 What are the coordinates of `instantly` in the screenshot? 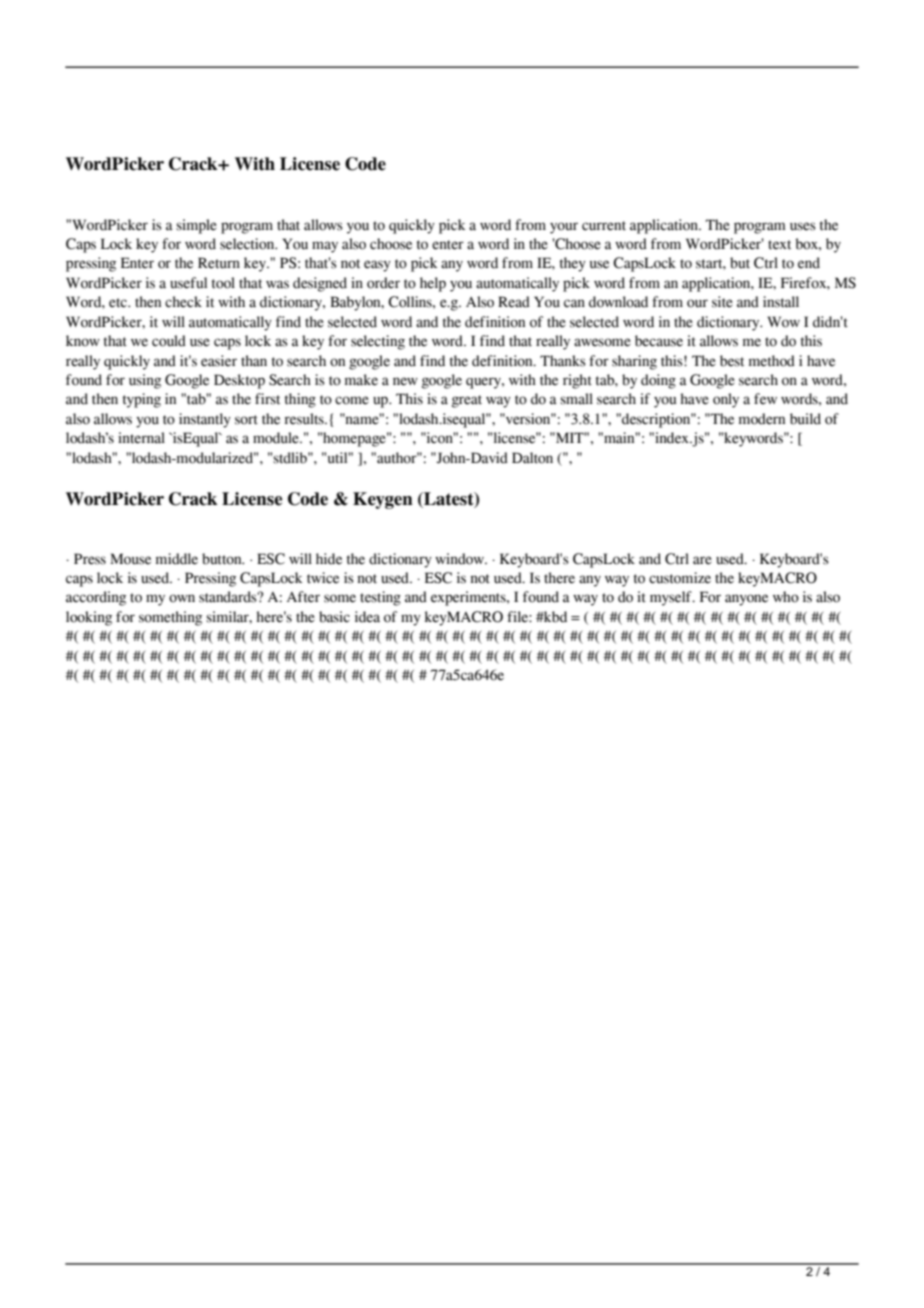 It's located at (205, 420).
